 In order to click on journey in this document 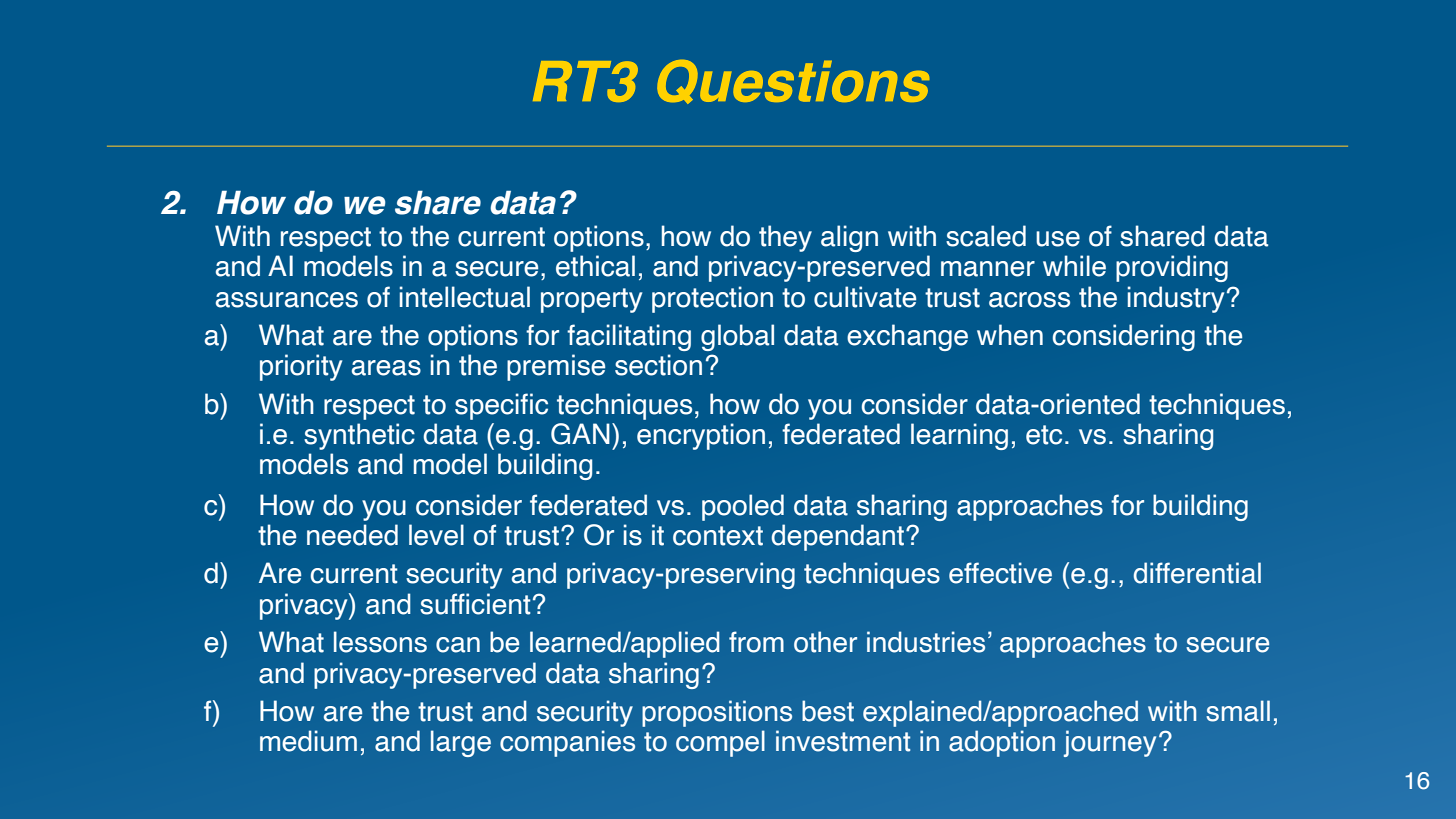, I will do `click(1110, 743)`.
